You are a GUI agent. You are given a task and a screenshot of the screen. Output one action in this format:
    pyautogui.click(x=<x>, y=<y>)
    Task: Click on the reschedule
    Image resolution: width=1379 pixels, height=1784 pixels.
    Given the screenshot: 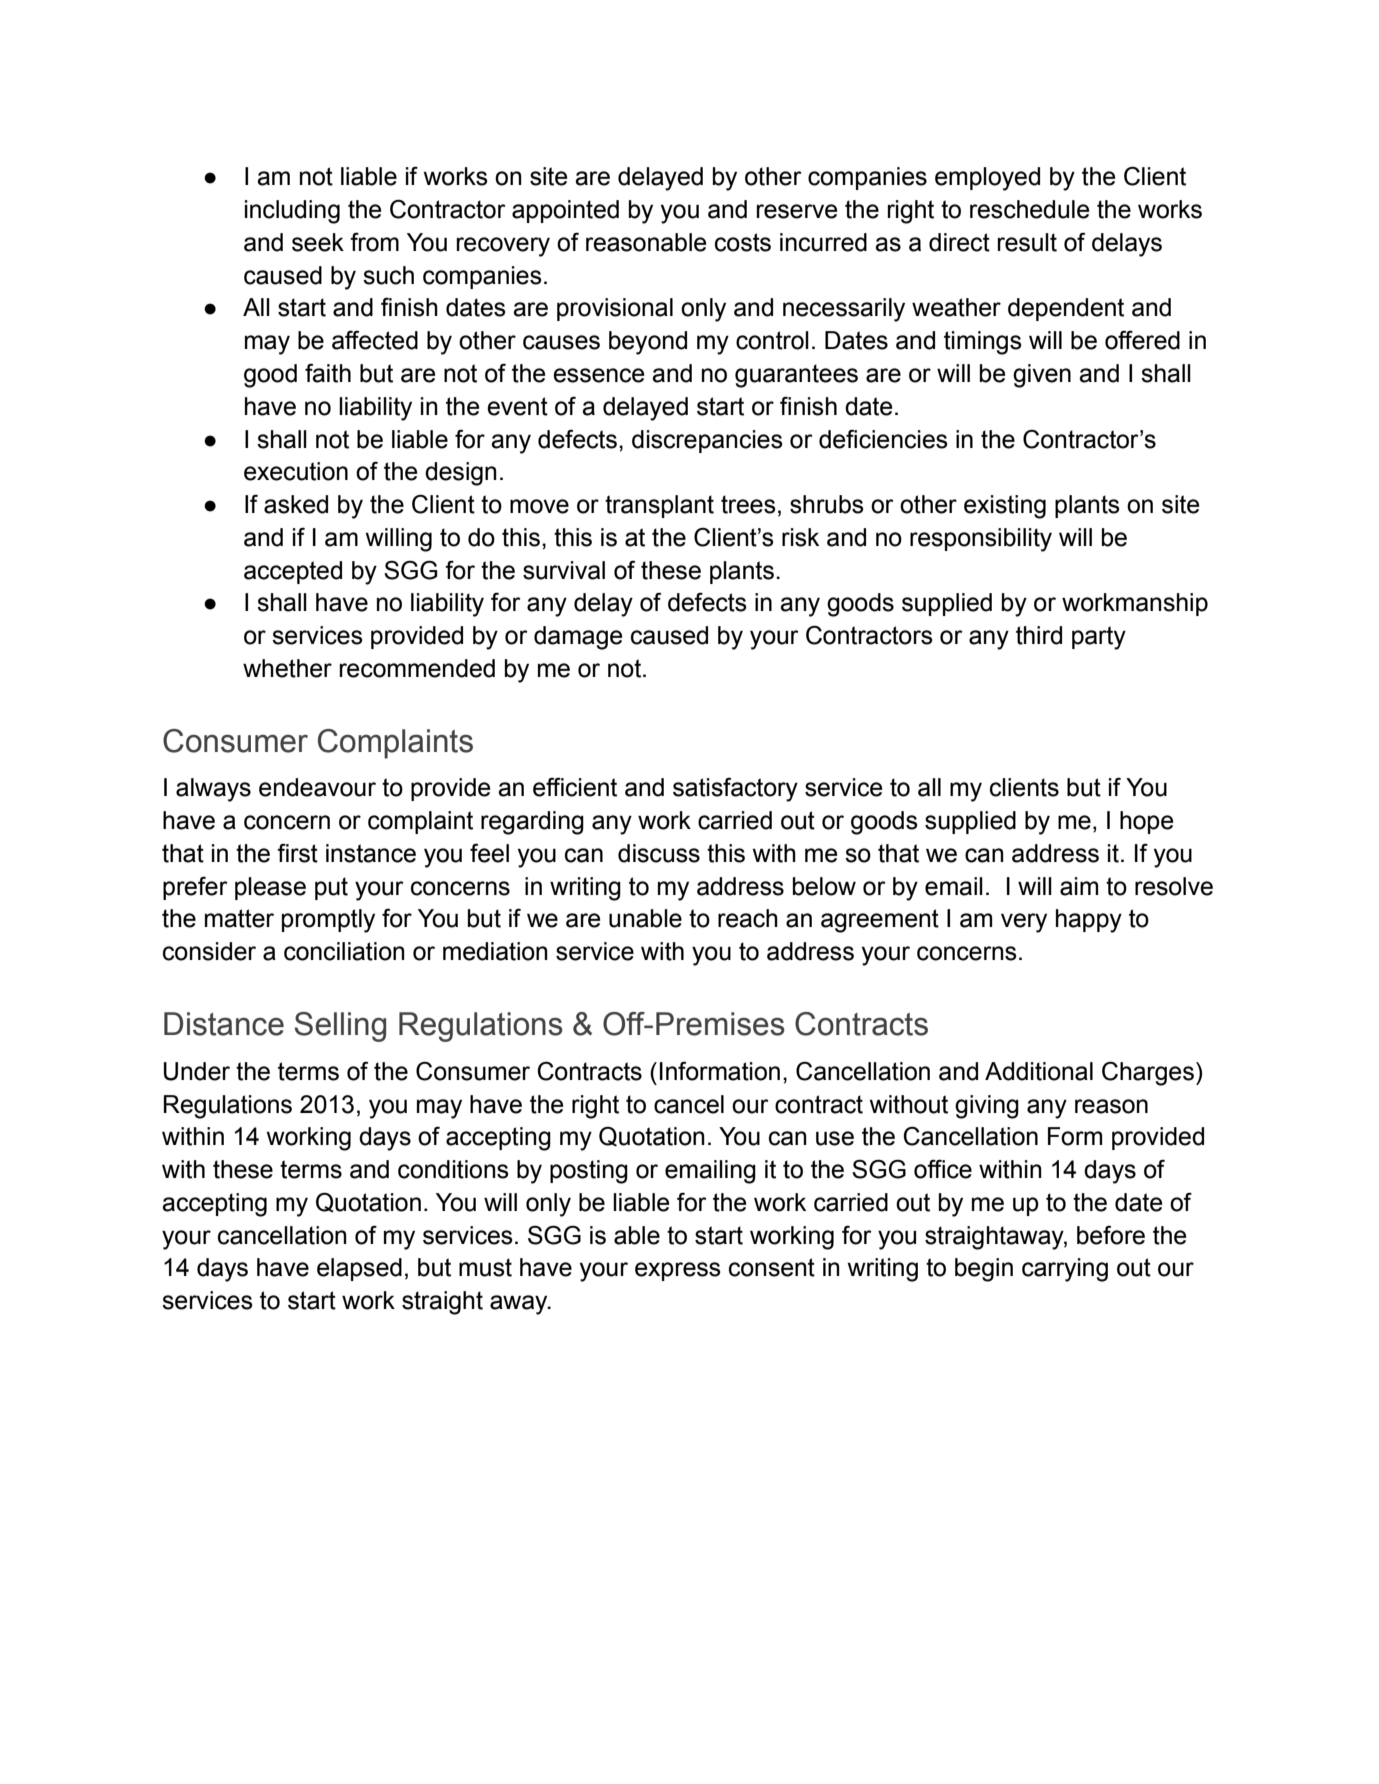 What is the action you would take?
    pyautogui.click(x=1029, y=209)
